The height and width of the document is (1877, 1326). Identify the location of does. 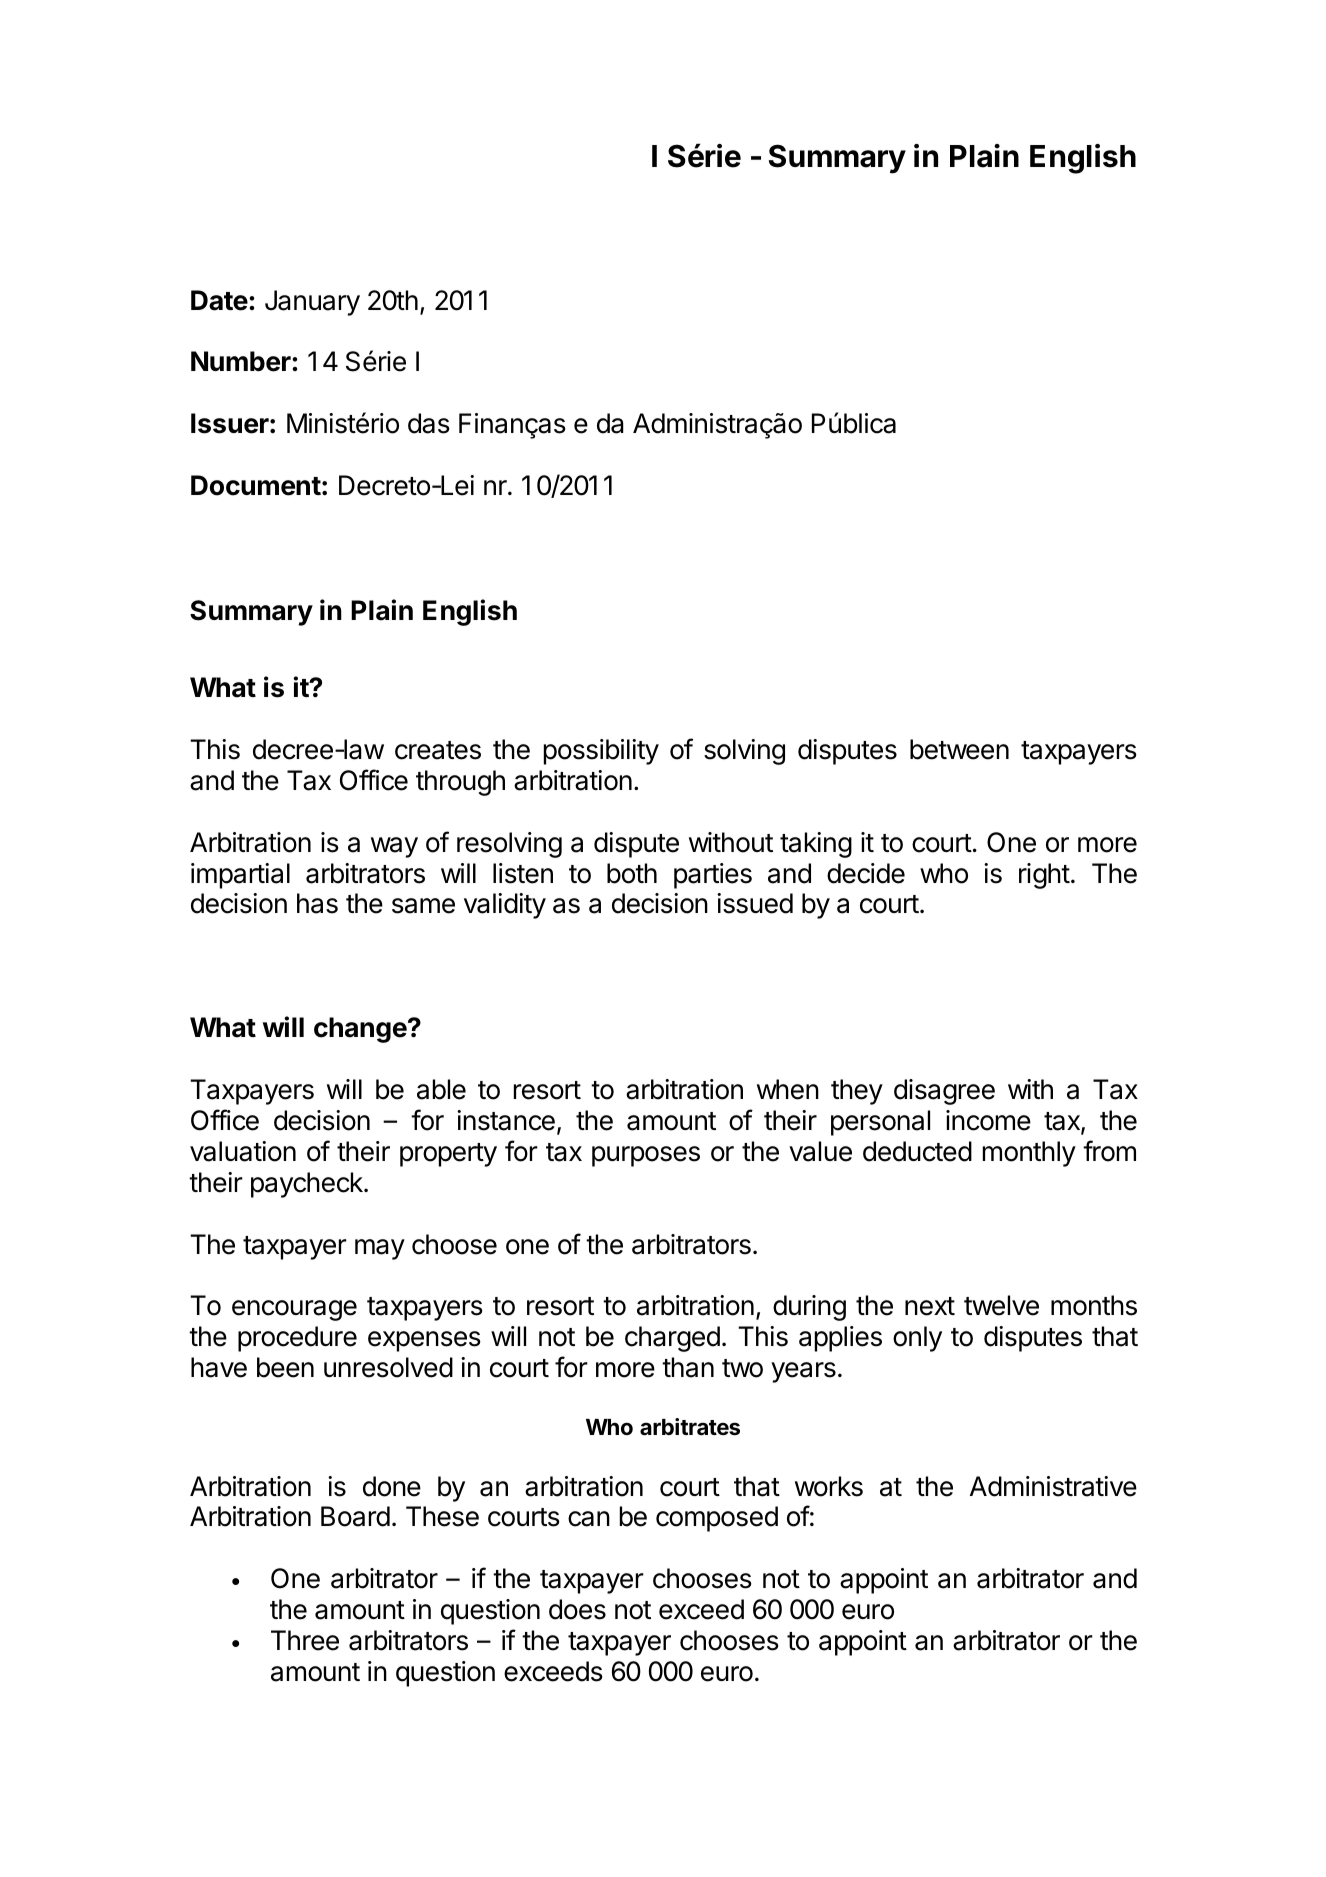
(577, 1609).
